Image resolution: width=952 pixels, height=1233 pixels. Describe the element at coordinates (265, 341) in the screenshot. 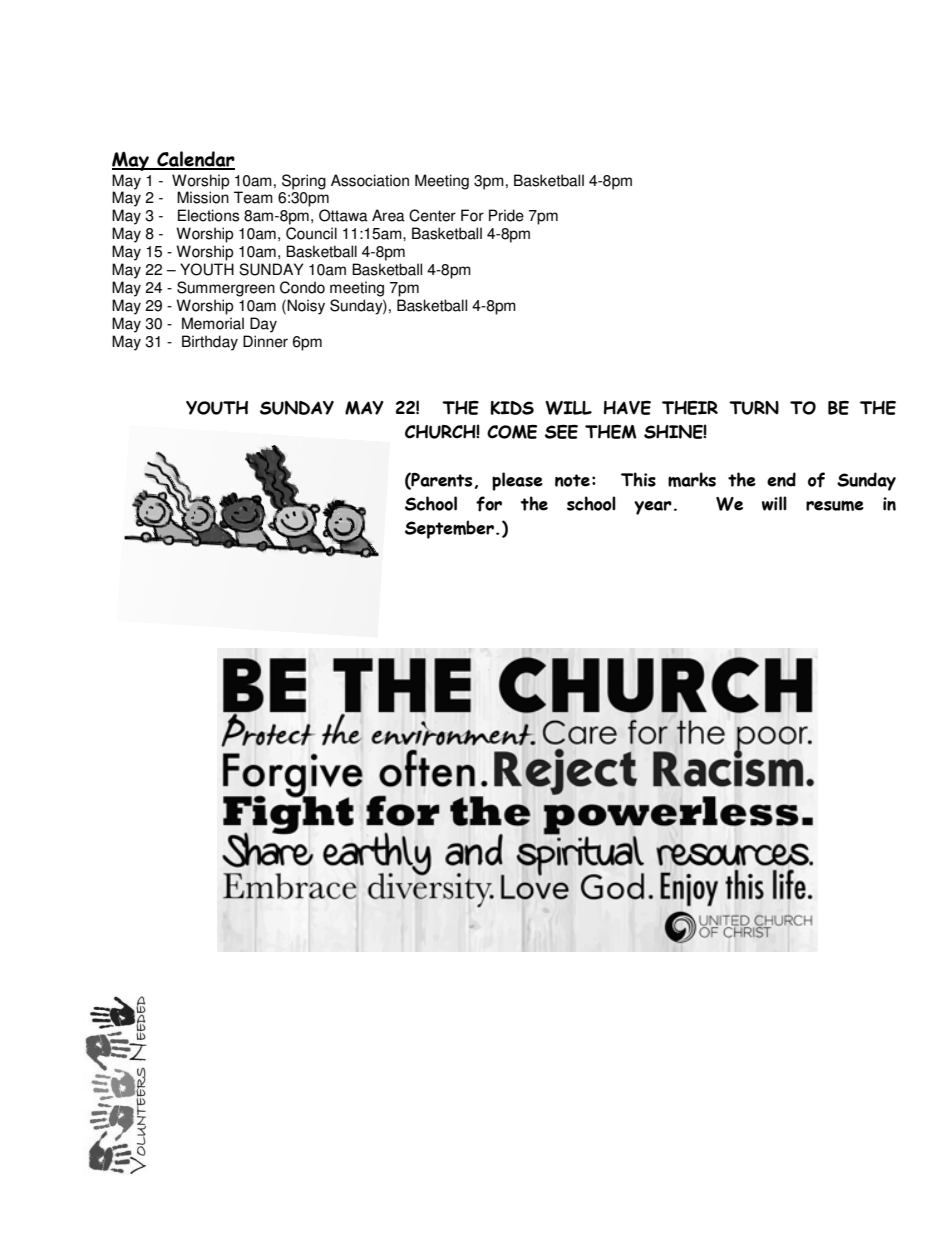

I see `Dinner` at that location.
